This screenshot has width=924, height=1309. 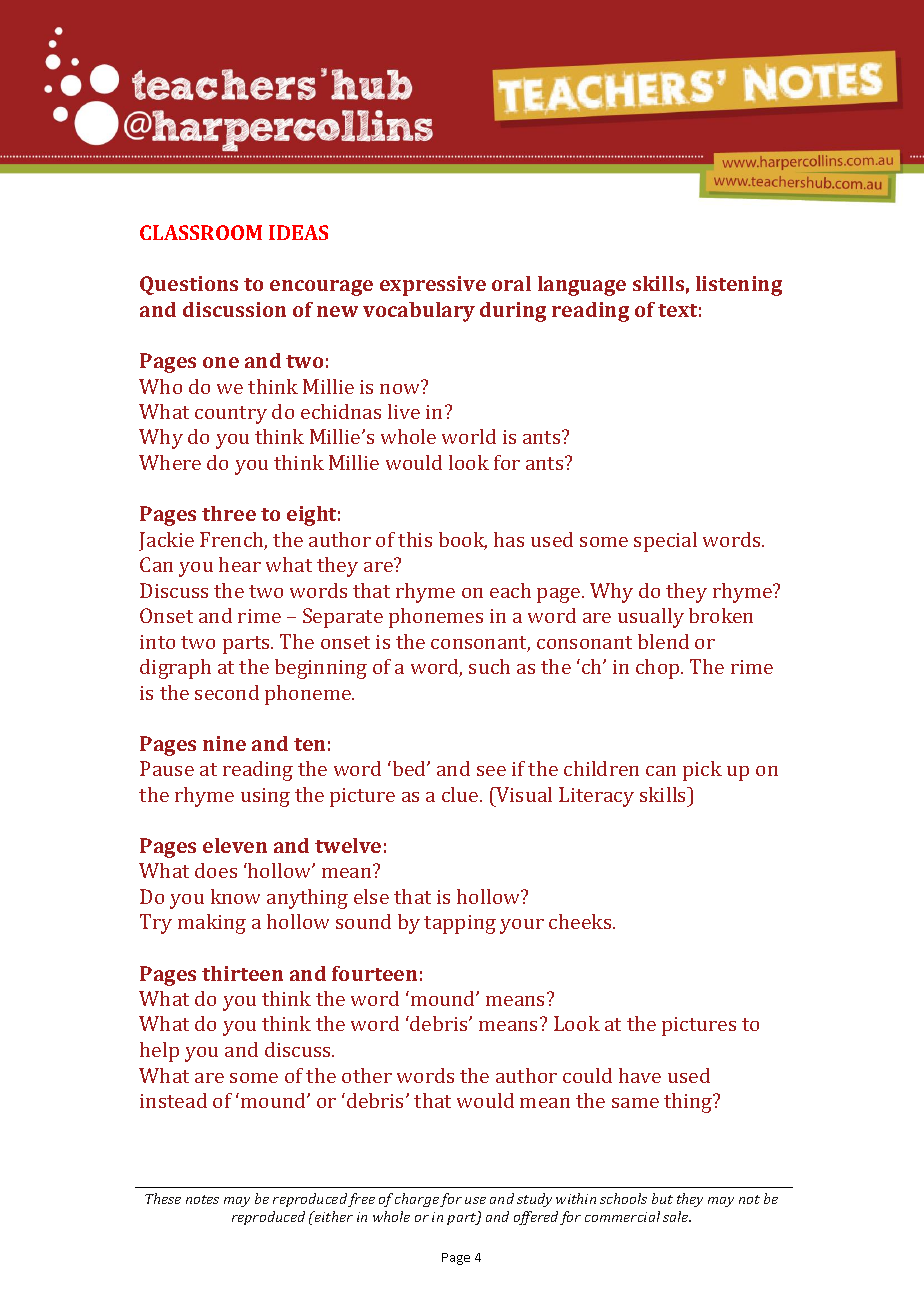 I want to click on expressive, so click(x=433, y=286).
